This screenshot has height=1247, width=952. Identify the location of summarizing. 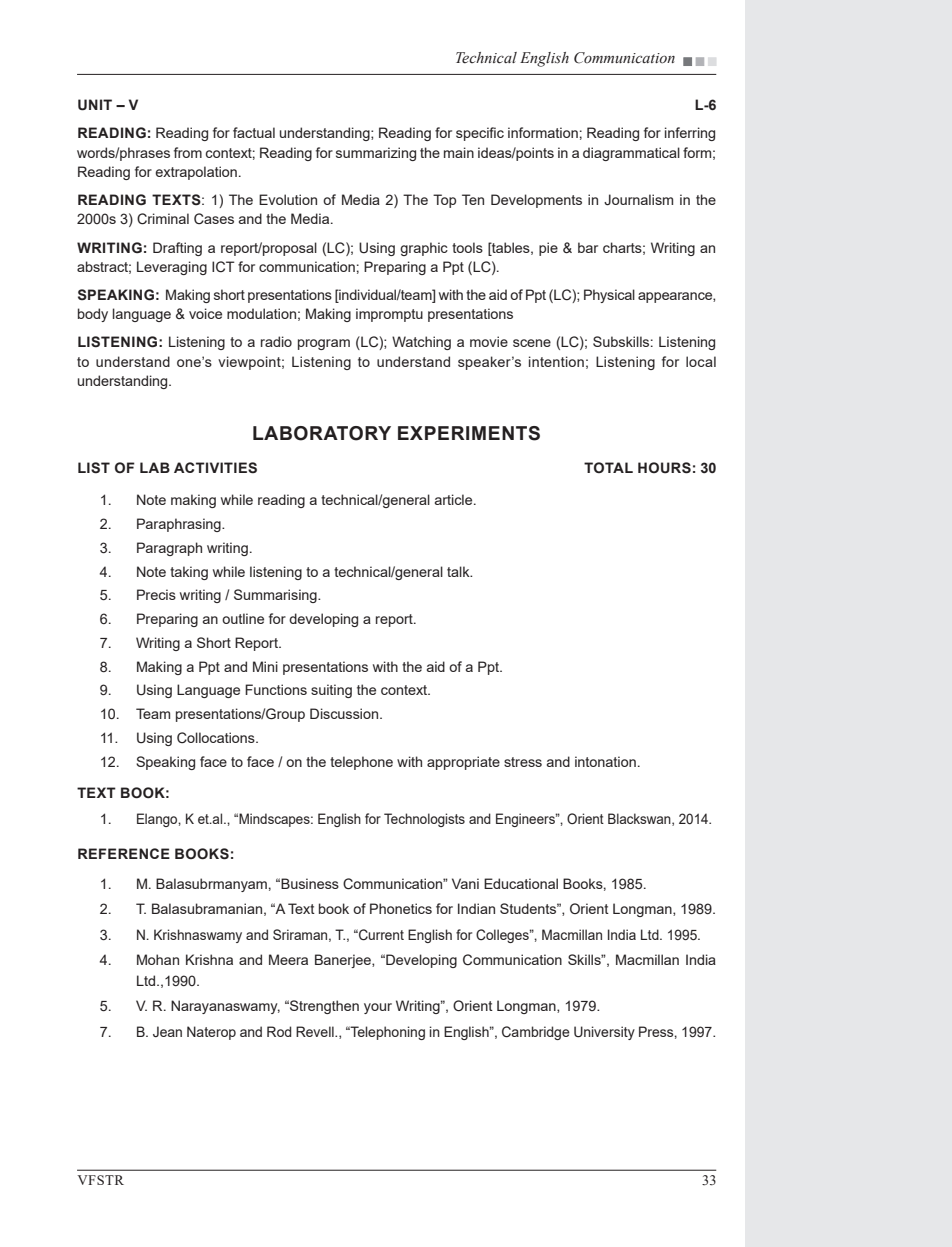
(376, 154).
